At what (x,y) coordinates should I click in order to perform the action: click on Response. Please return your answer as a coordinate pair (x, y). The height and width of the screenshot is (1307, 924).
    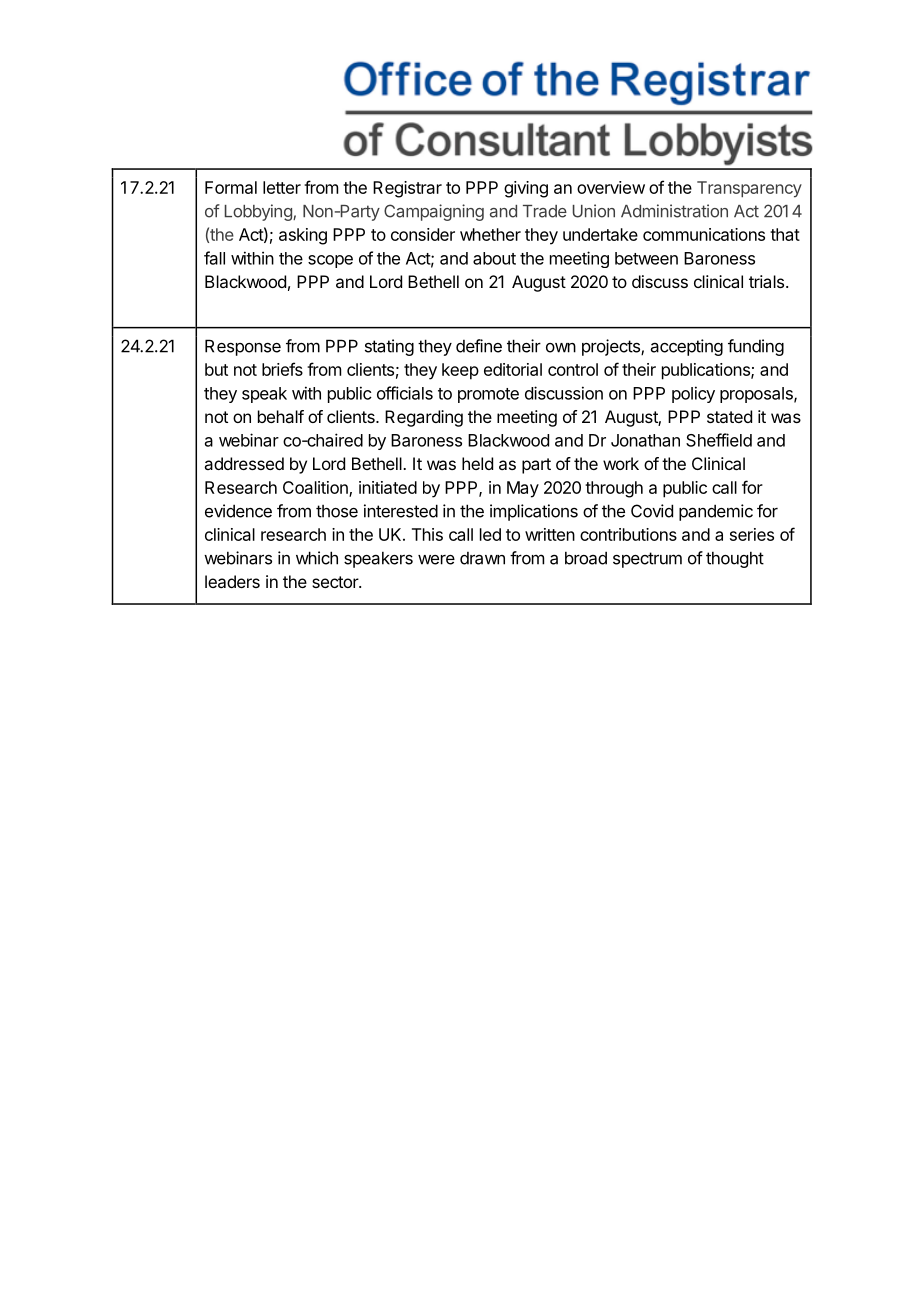
    Looking at the image, I should click on (243, 347).
